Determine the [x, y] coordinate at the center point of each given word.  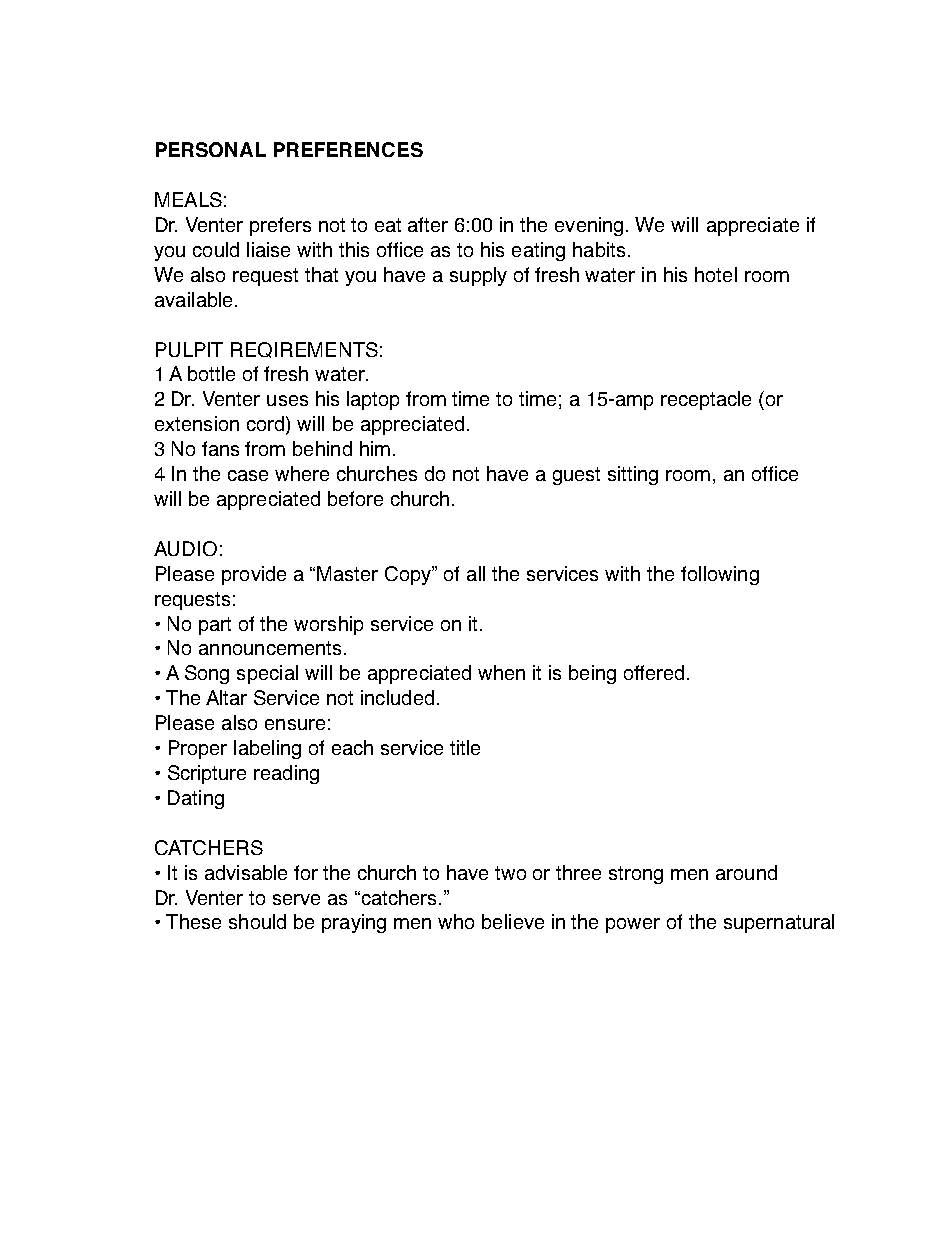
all [476, 573]
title [465, 747]
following [720, 575]
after [428, 224]
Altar [226, 697]
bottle [211, 373]
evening [589, 226]
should [257, 921]
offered [654, 672]
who [456, 921]
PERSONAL [211, 149]
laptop [373, 400]
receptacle [706, 400]
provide [254, 575]
